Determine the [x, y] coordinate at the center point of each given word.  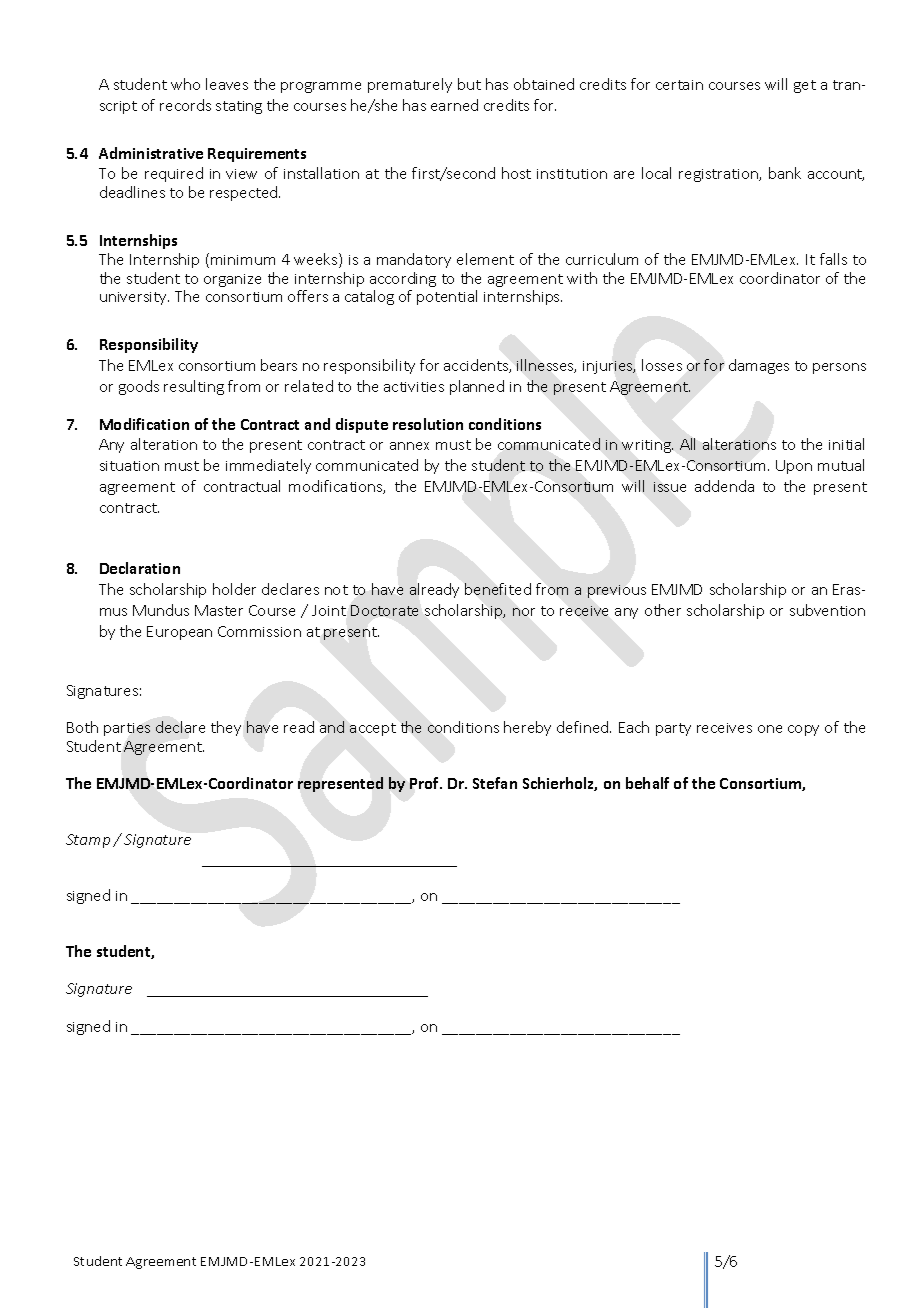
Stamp [88, 841]
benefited [498, 589]
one [770, 729]
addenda [724, 486]
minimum [243, 260]
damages [759, 366]
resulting [194, 387]
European [179, 633]
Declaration [140, 568]
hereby [527, 728]
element [485, 259]
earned [454, 105]
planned [477, 387]
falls [833, 259]
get [805, 86]
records [185, 105]
